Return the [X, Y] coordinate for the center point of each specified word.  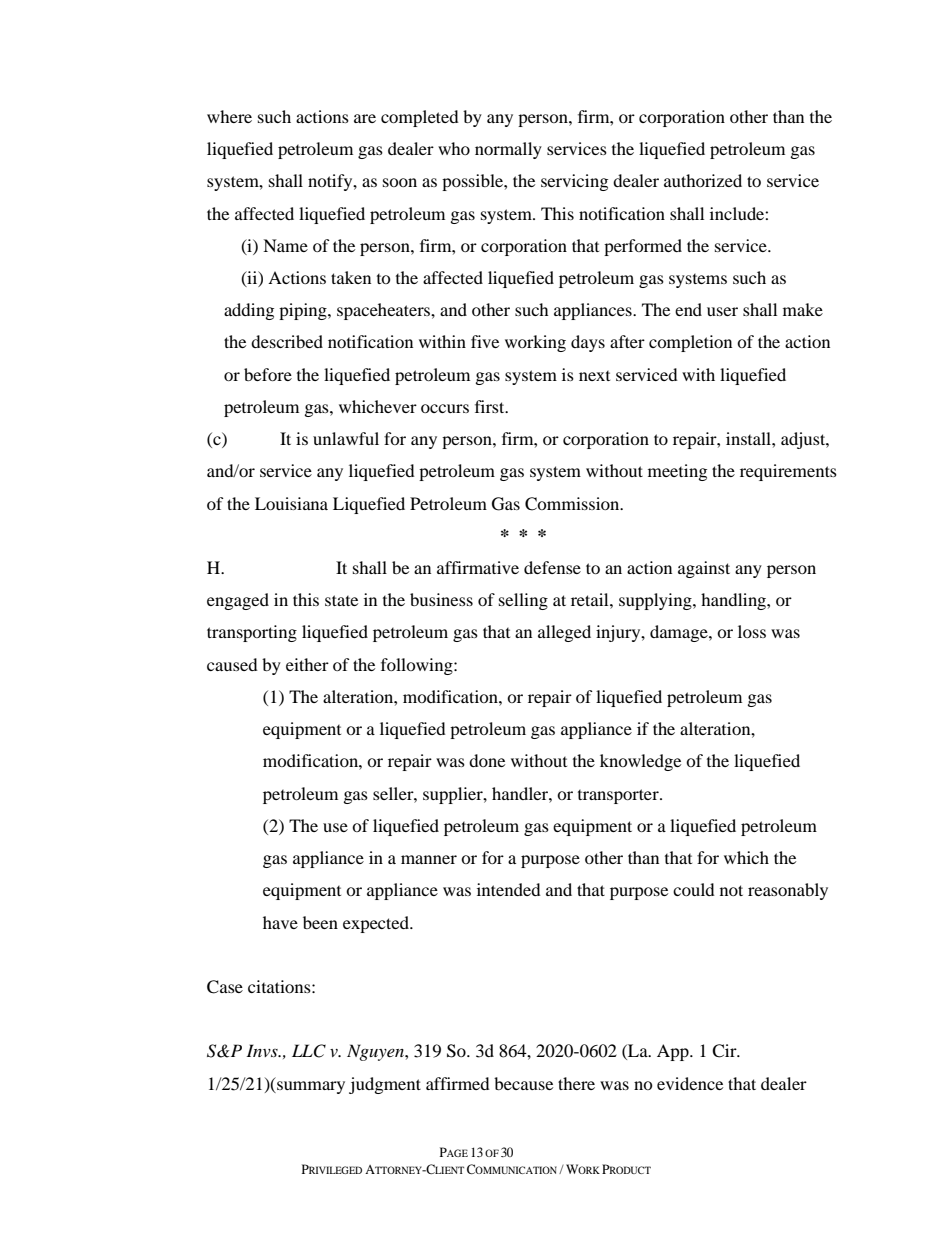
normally [508, 150]
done [487, 760]
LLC [309, 1051]
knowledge [640, 762]
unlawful [346, 438]
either [307, 664]
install [749, 438]
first [491, 406]
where [229, 116]
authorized [703, 180]
